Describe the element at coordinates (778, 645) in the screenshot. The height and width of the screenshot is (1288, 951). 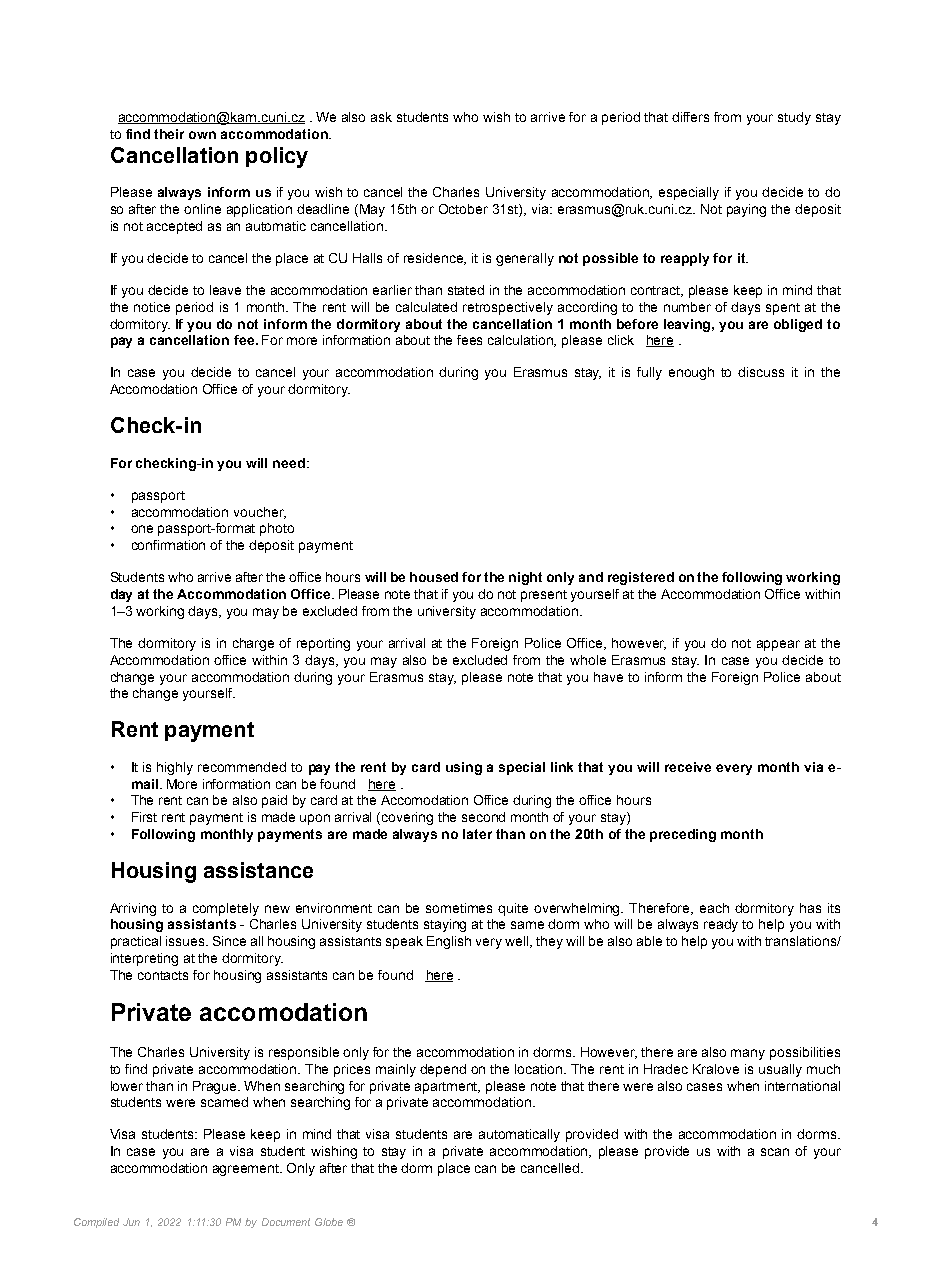
I see `appear` at that location.
